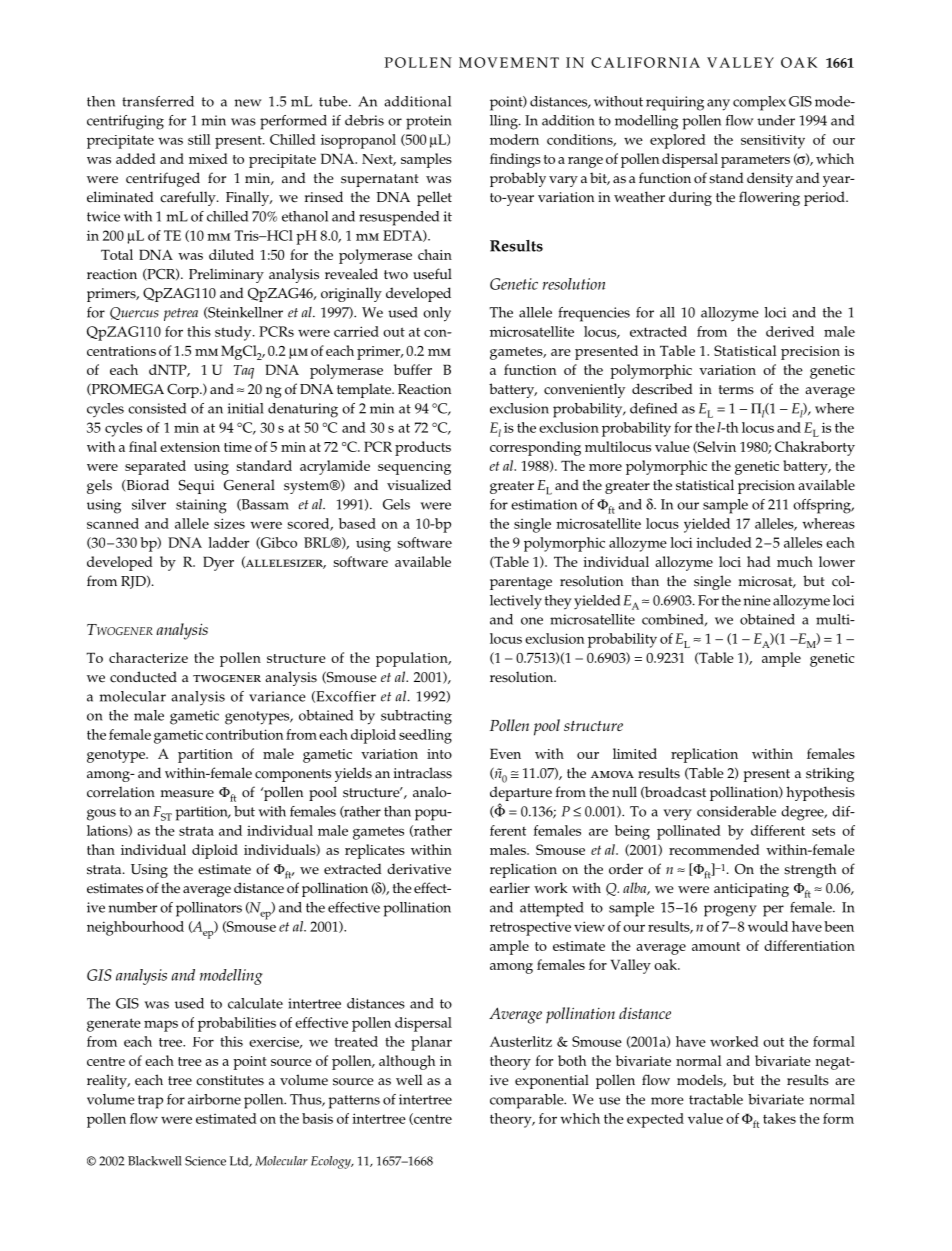  Describe the element at coordinates (773, 142) in the screenshot. I see `sensitivity` at that location.
